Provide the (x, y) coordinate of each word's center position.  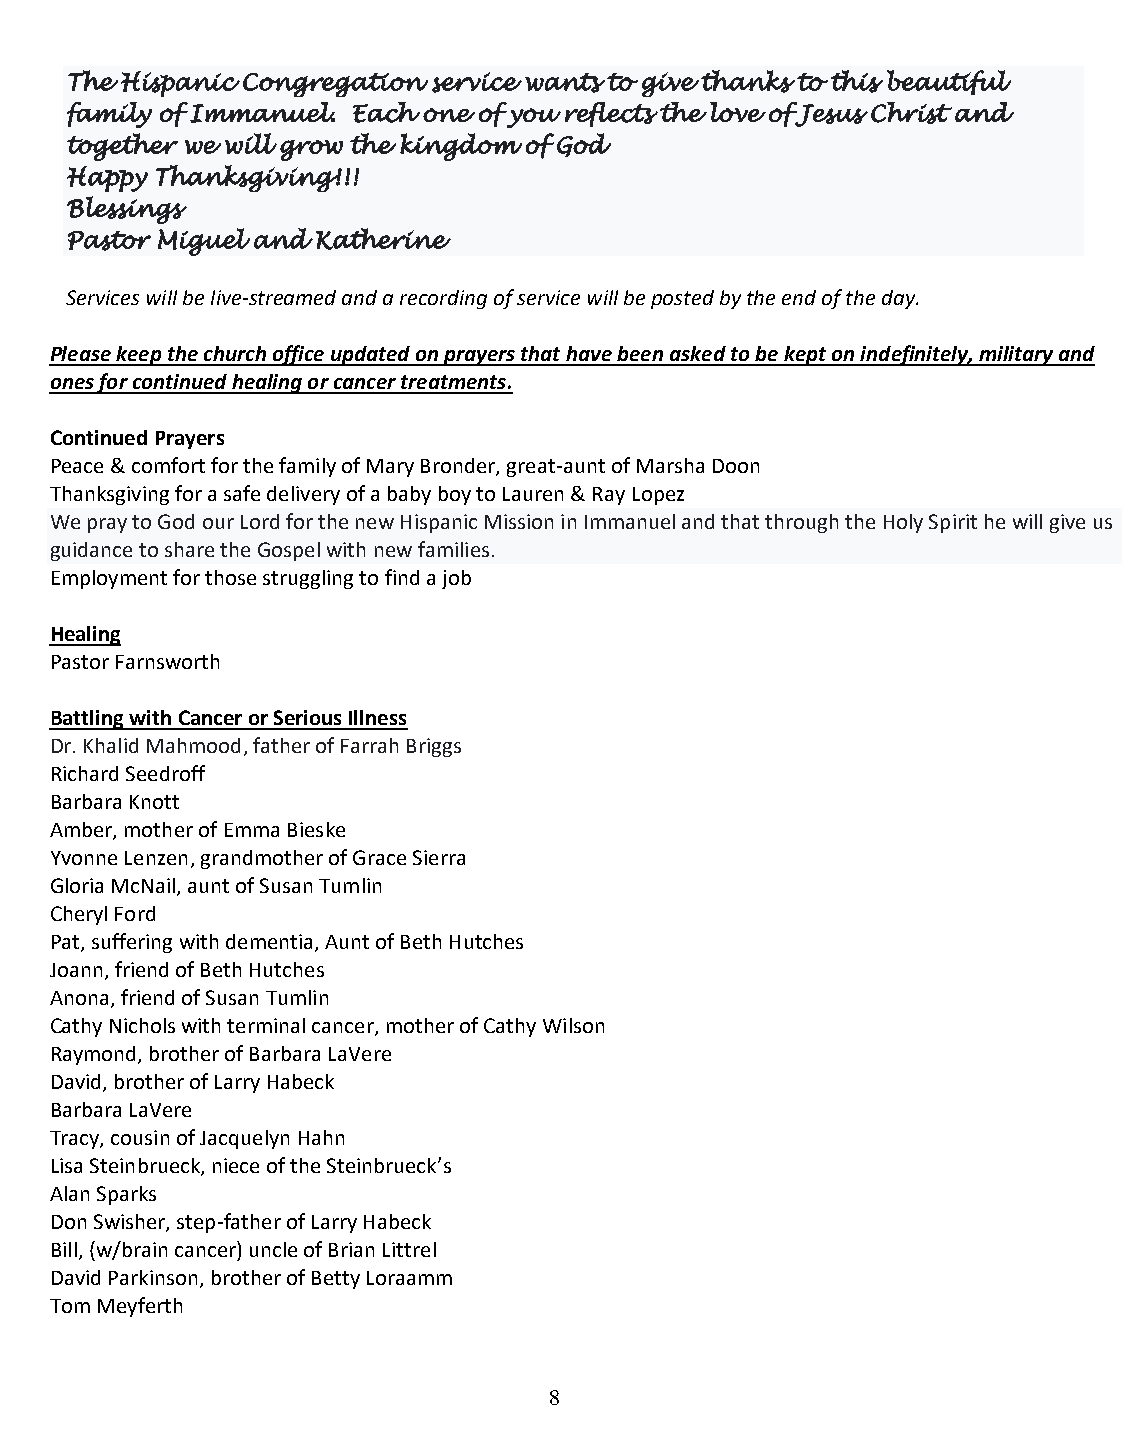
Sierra (439, 857)
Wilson (573, 1025)
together (122, 147)
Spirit (953, 523)
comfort (168, 465)
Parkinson (153, 1277)
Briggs (434, 747)
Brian (351, 1249)
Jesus (830, 114)
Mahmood (193, 745)
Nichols (142, 1025)
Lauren (533, 494)
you (533, 118)
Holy (903, 523)
